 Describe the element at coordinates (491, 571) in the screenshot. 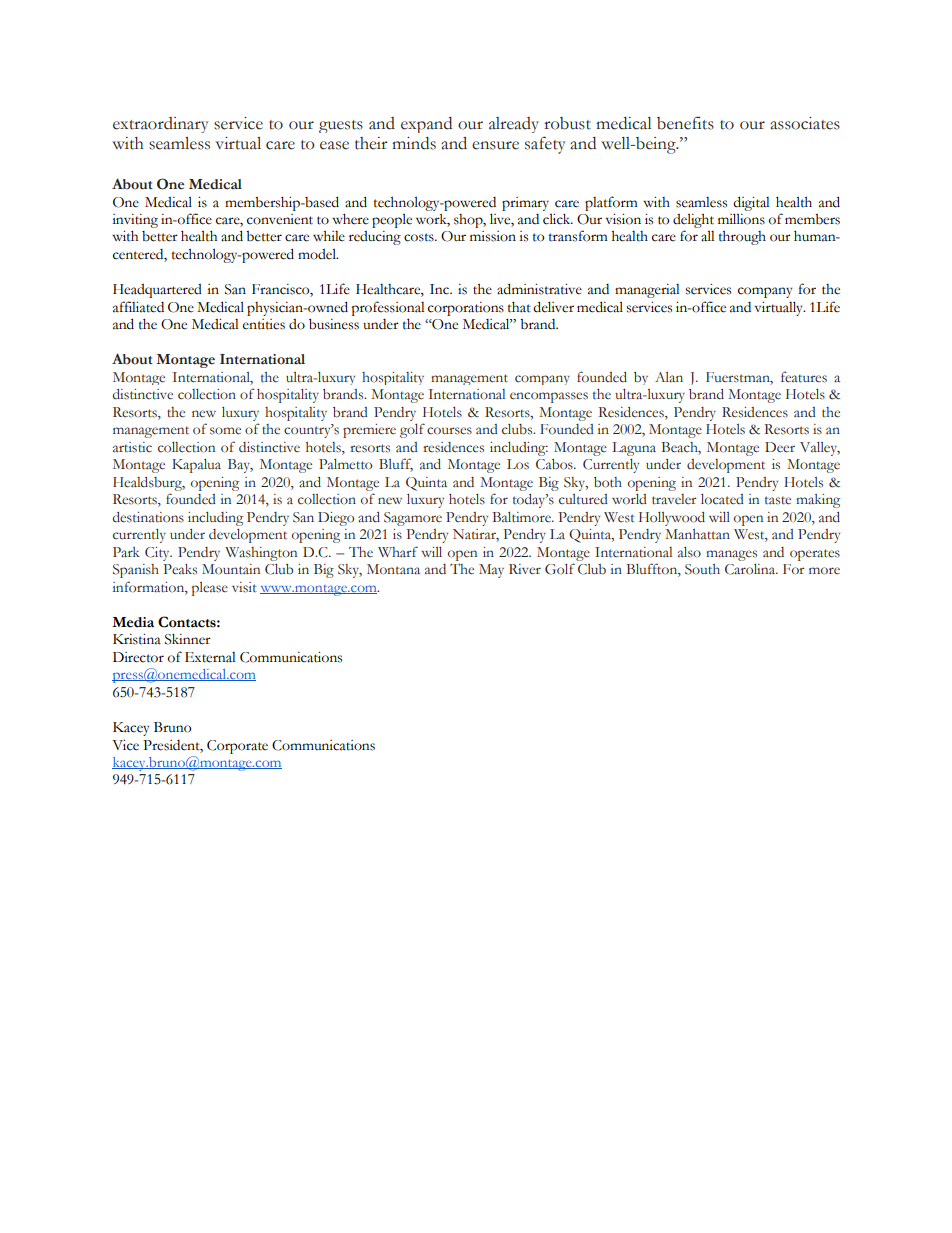

I see `May` at that location.
